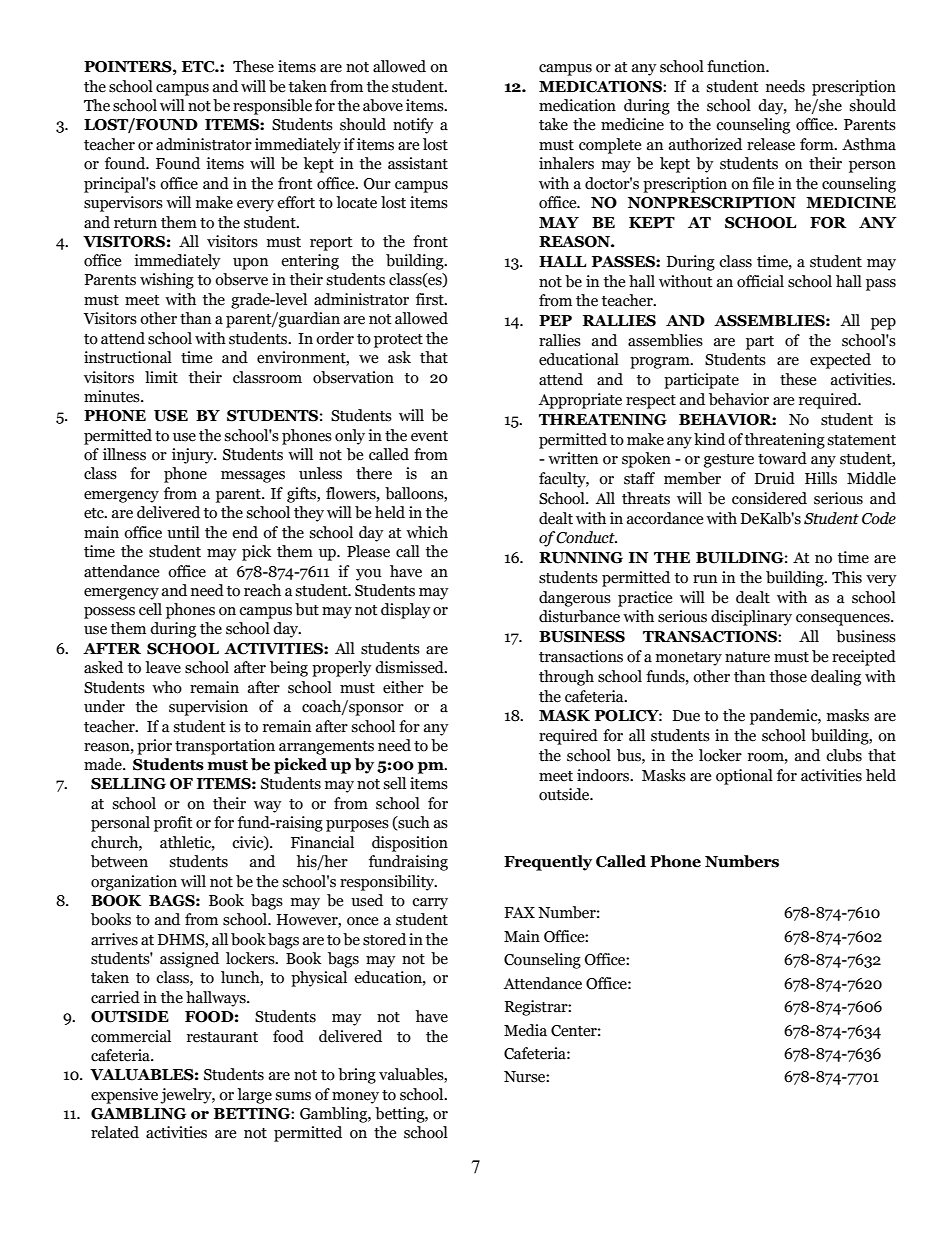 This document has height=1233, width=952. Describe the element at coordinates (398, 341) in the document. I see `protect` at that location.
